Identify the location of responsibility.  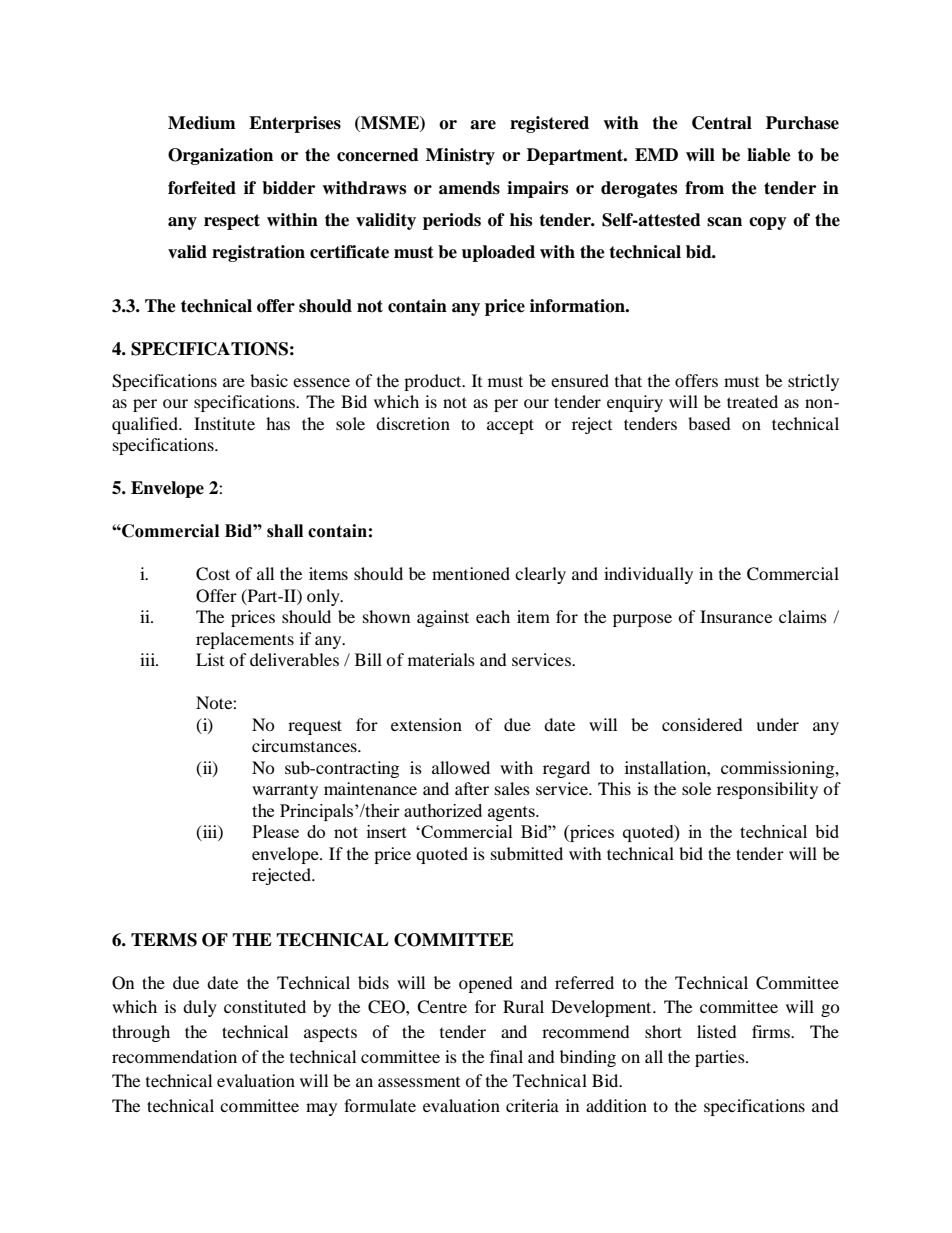
(767, 790).
